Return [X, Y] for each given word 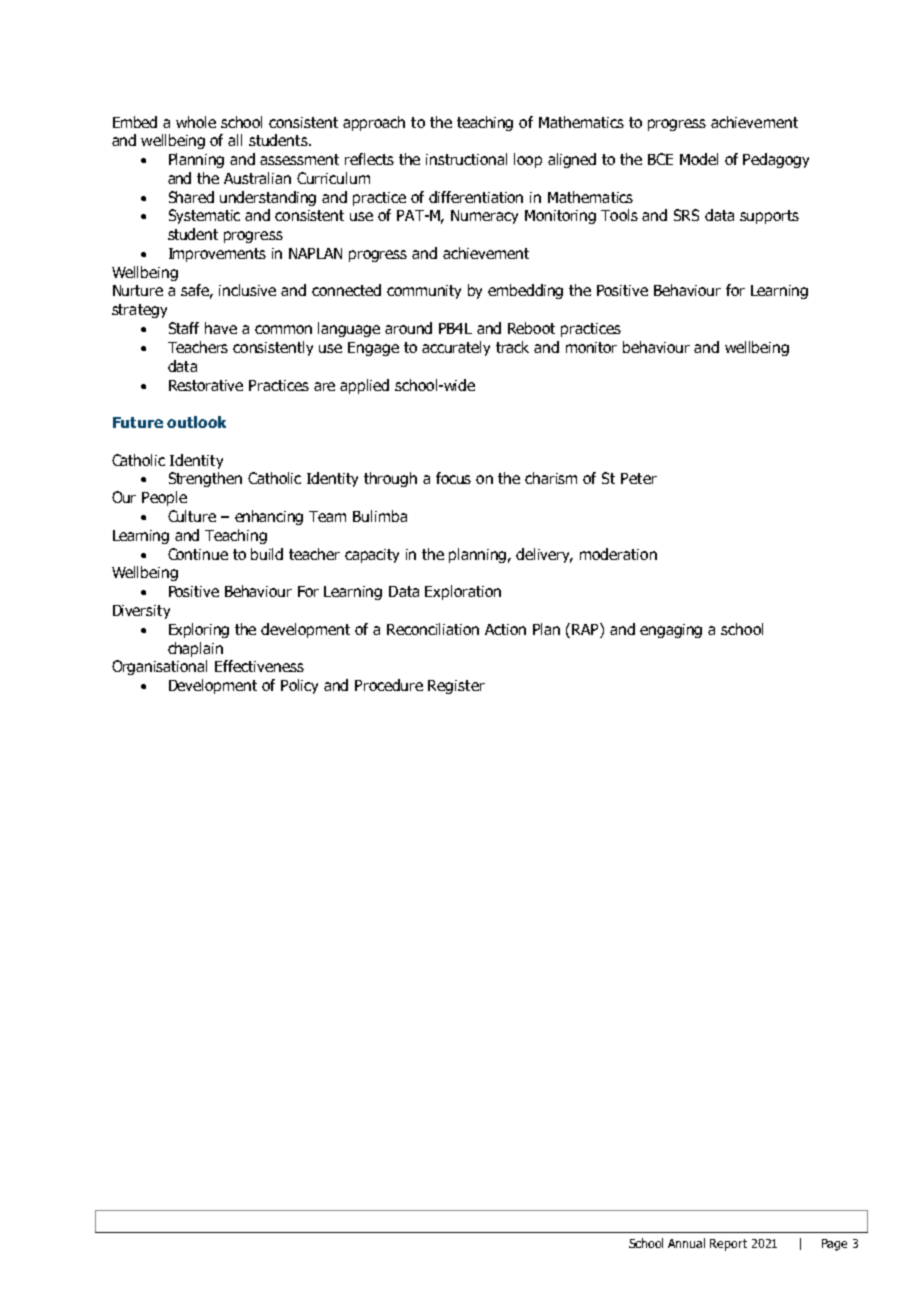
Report [728, 1245]
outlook [196, 422]
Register [456, 687]
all [235, 140]
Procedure [389, 685]
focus [453, 478]
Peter [639, 478]
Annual [686, 1243]
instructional [466, 159]
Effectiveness [259, 666]
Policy [299, 686]
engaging [671, 631]
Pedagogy [776, 160]
